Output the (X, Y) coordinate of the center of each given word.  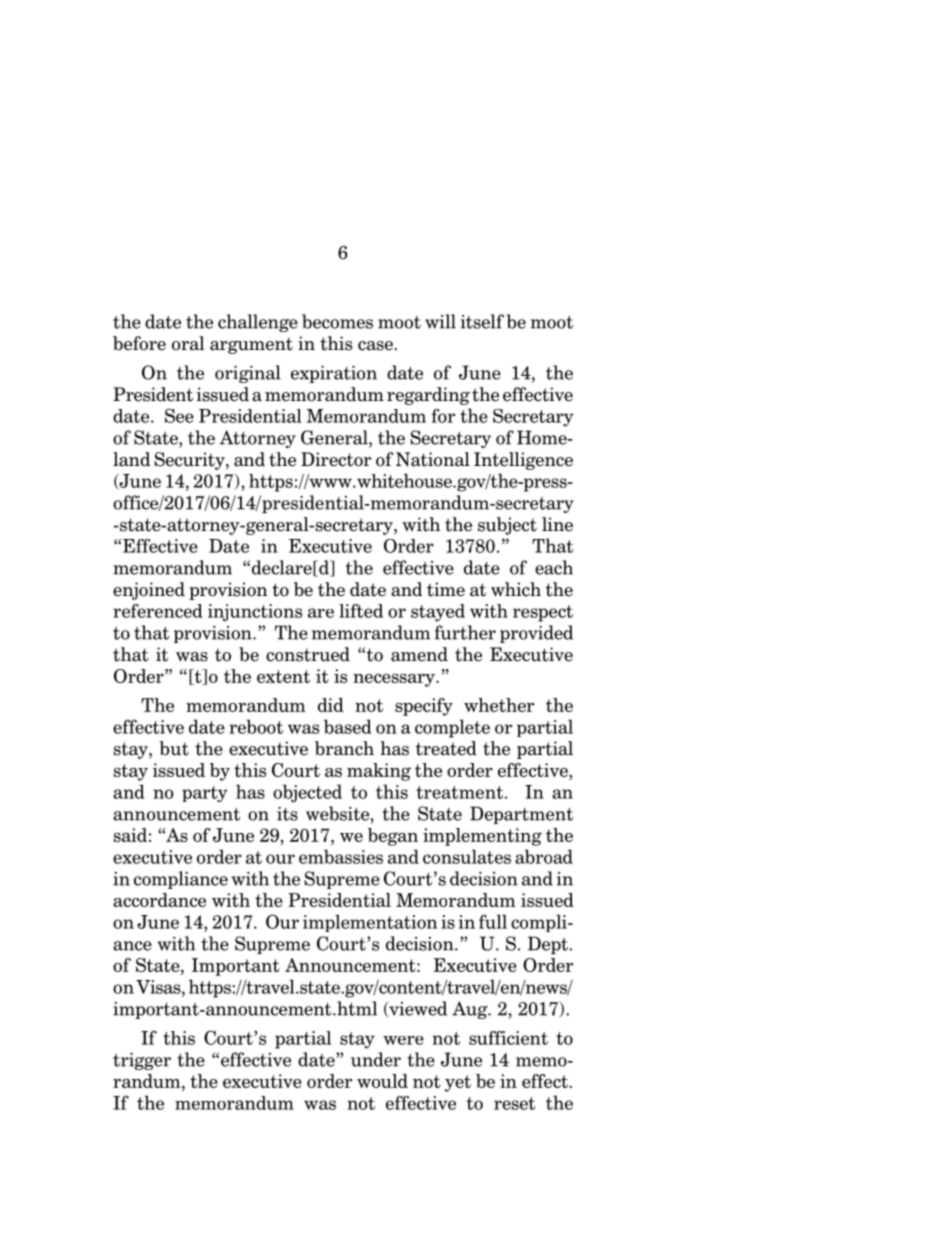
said (130, 835)
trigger (142, 1061)
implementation (370, 923)
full (493, 921)
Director (336, 459)
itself (482, 321)
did (331, 705)
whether (499, 705)
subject (507, 526)
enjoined (149, 591)
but (174, 748)
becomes (337, 321)
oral (188, 343)
